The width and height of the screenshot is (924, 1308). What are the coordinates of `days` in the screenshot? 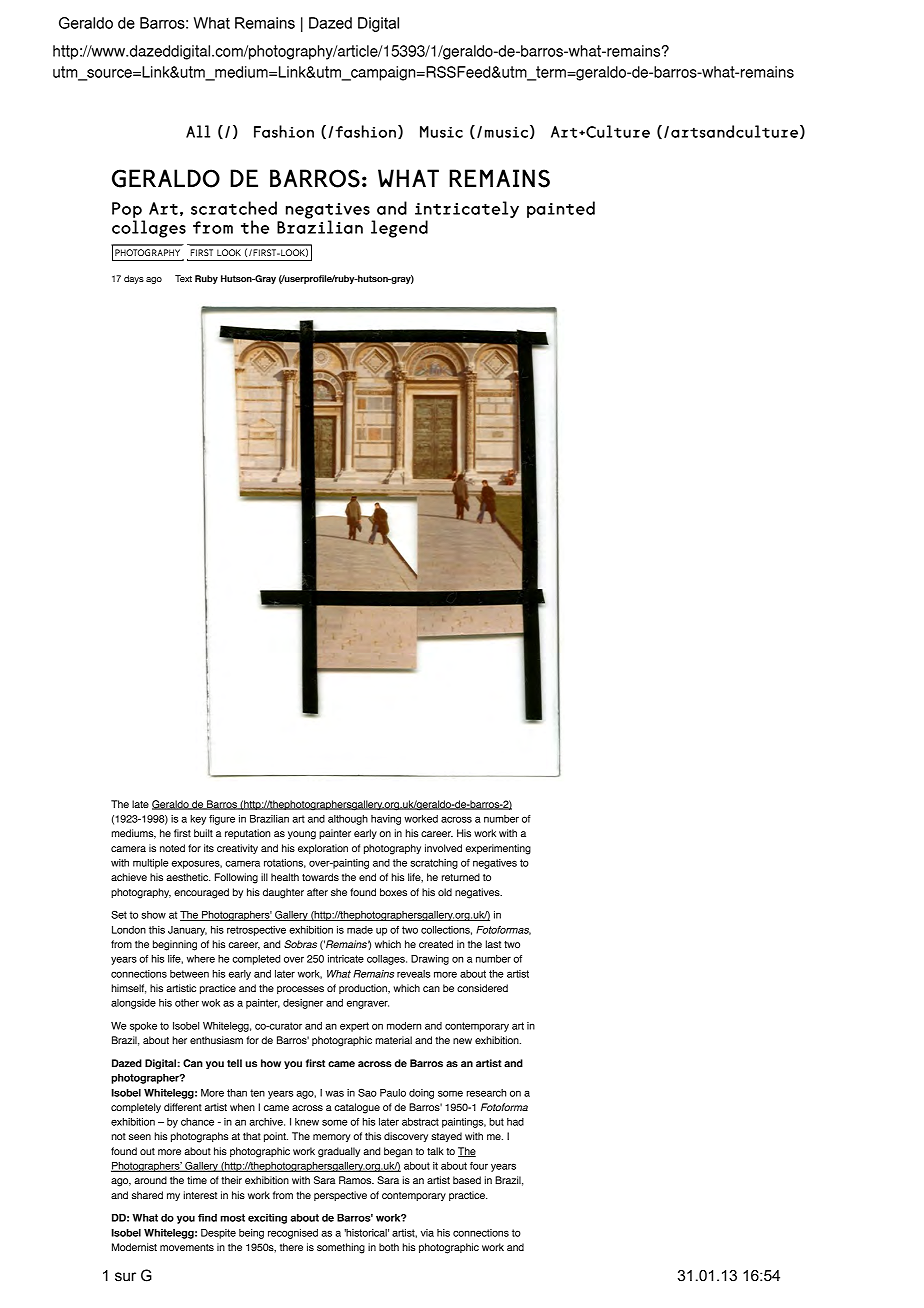 It's located at (134, 279).
